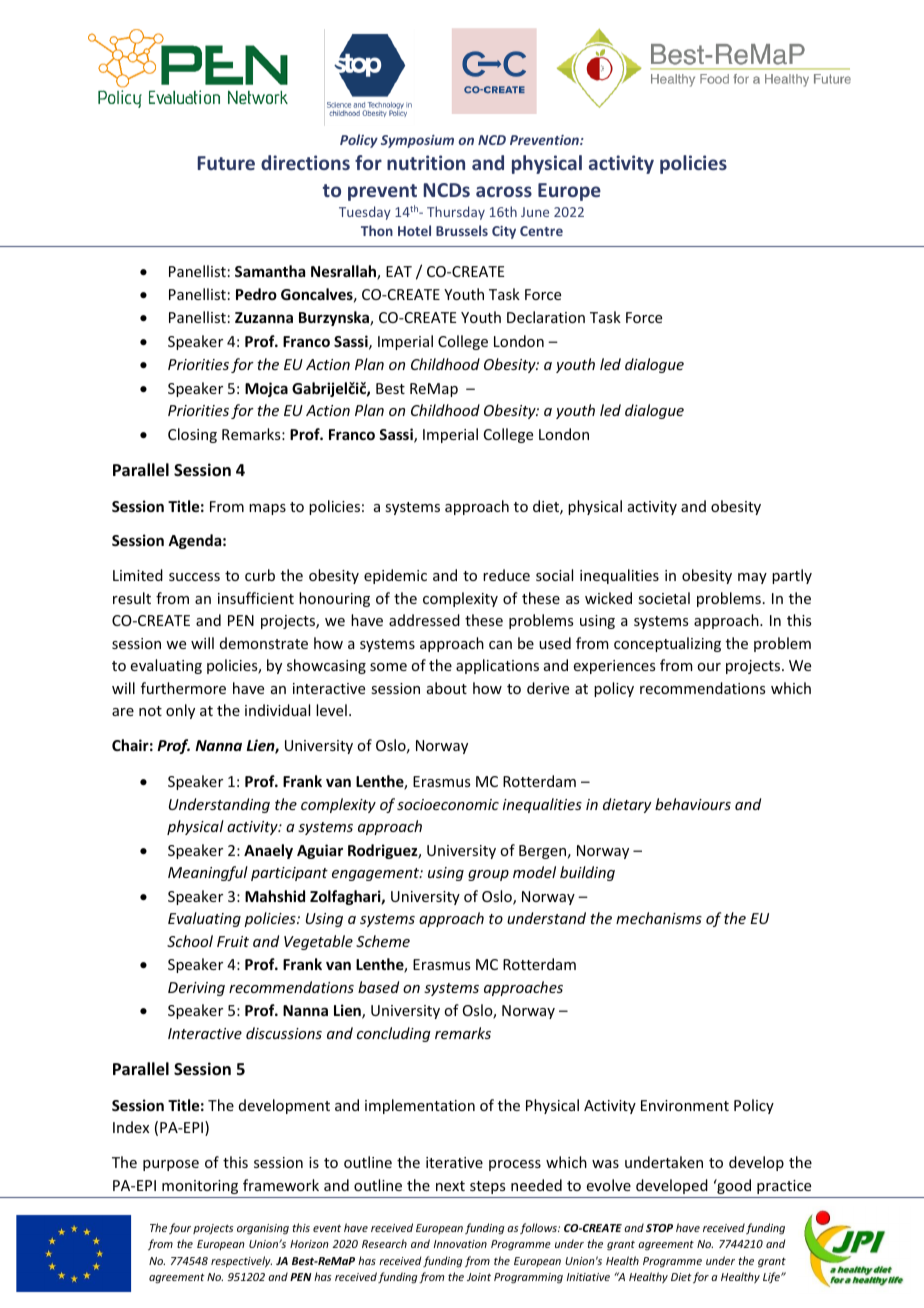 Image resolution: width=924 pixels, height=1308 pixels. What do you see at coordinates (752, 578) in the screenshot?
I see `may` at bounding box center [752, 578].
